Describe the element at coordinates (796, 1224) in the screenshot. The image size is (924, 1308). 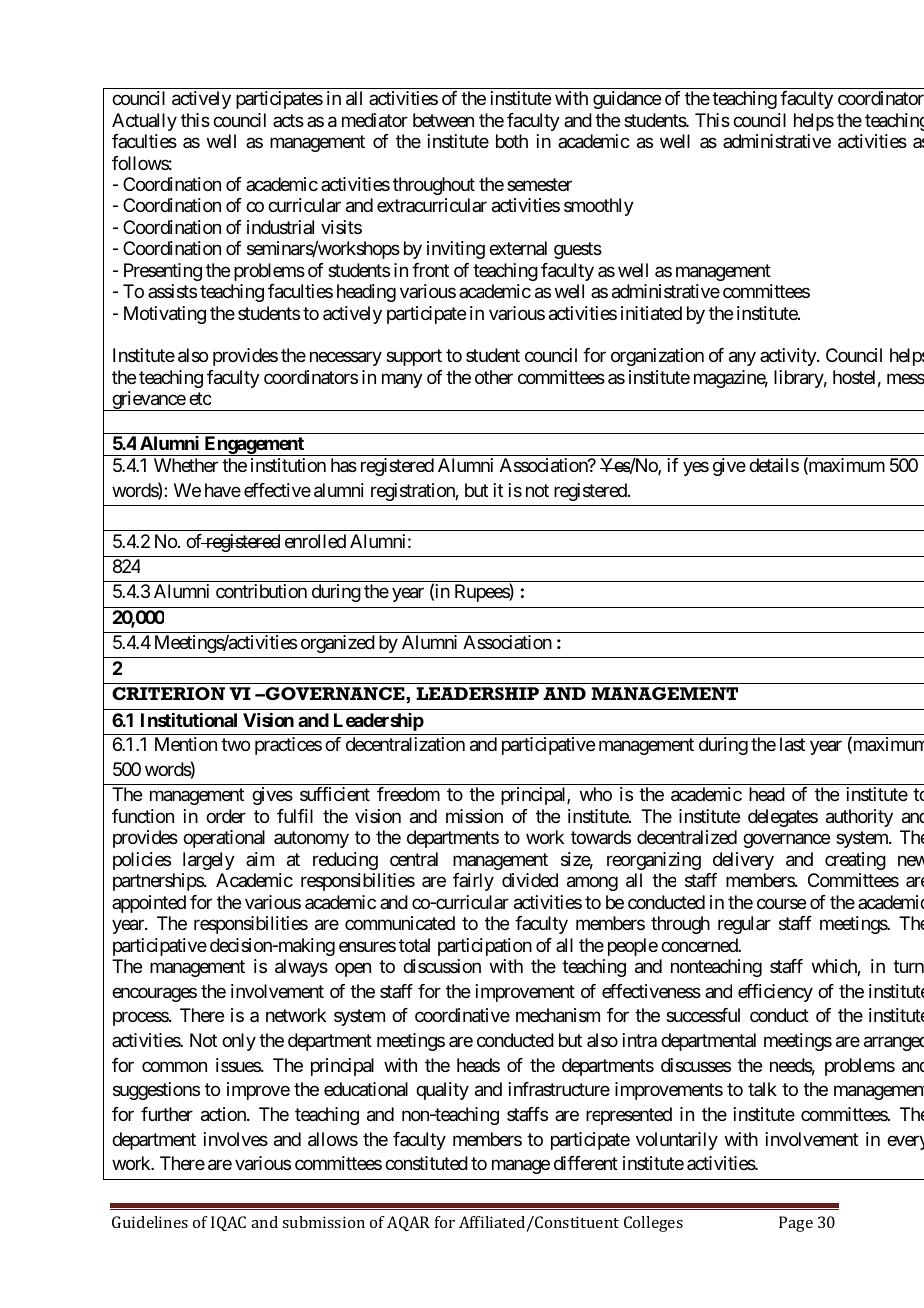
I see `Page` at that location.
